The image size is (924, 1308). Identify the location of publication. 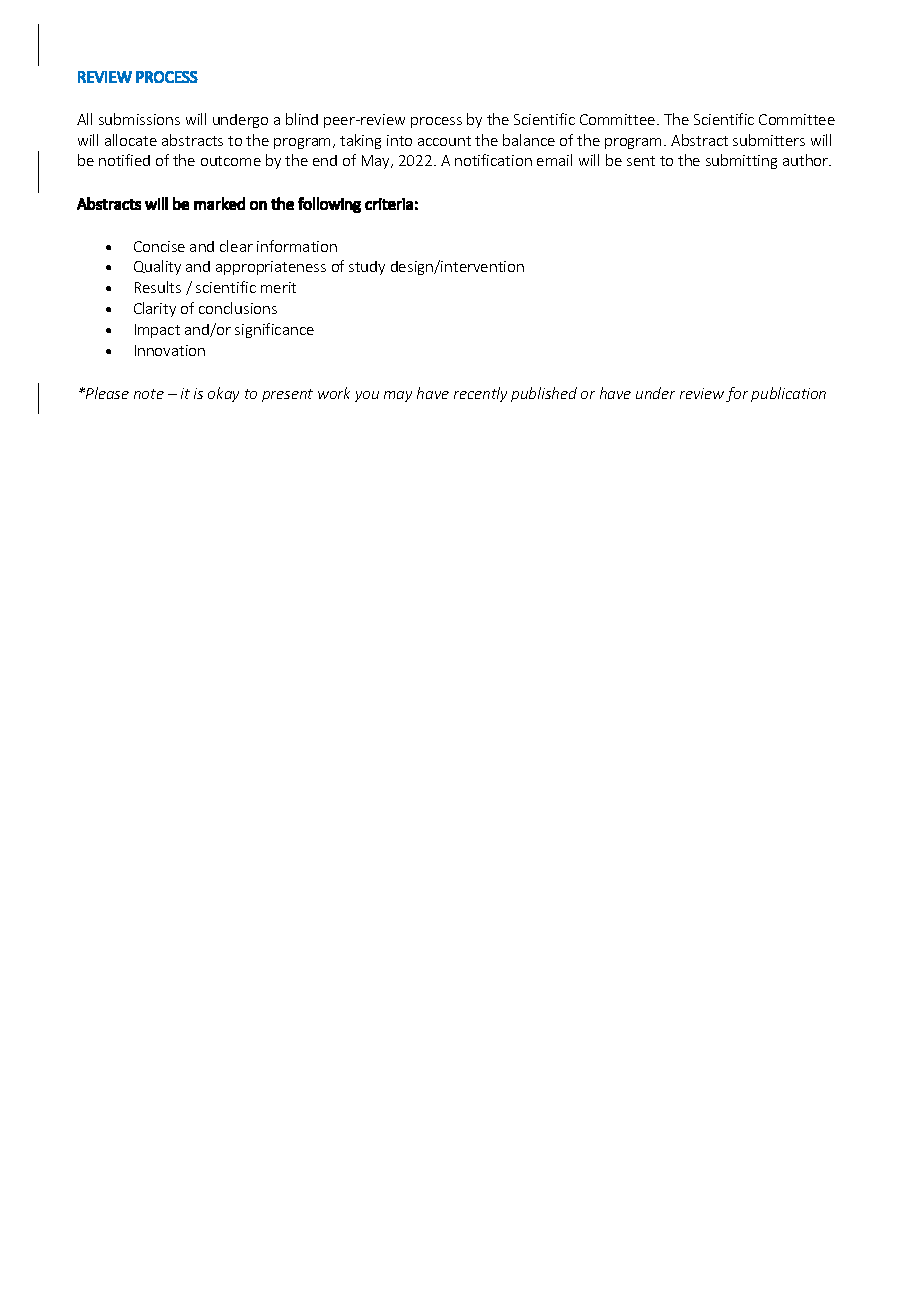
(788, 394).
